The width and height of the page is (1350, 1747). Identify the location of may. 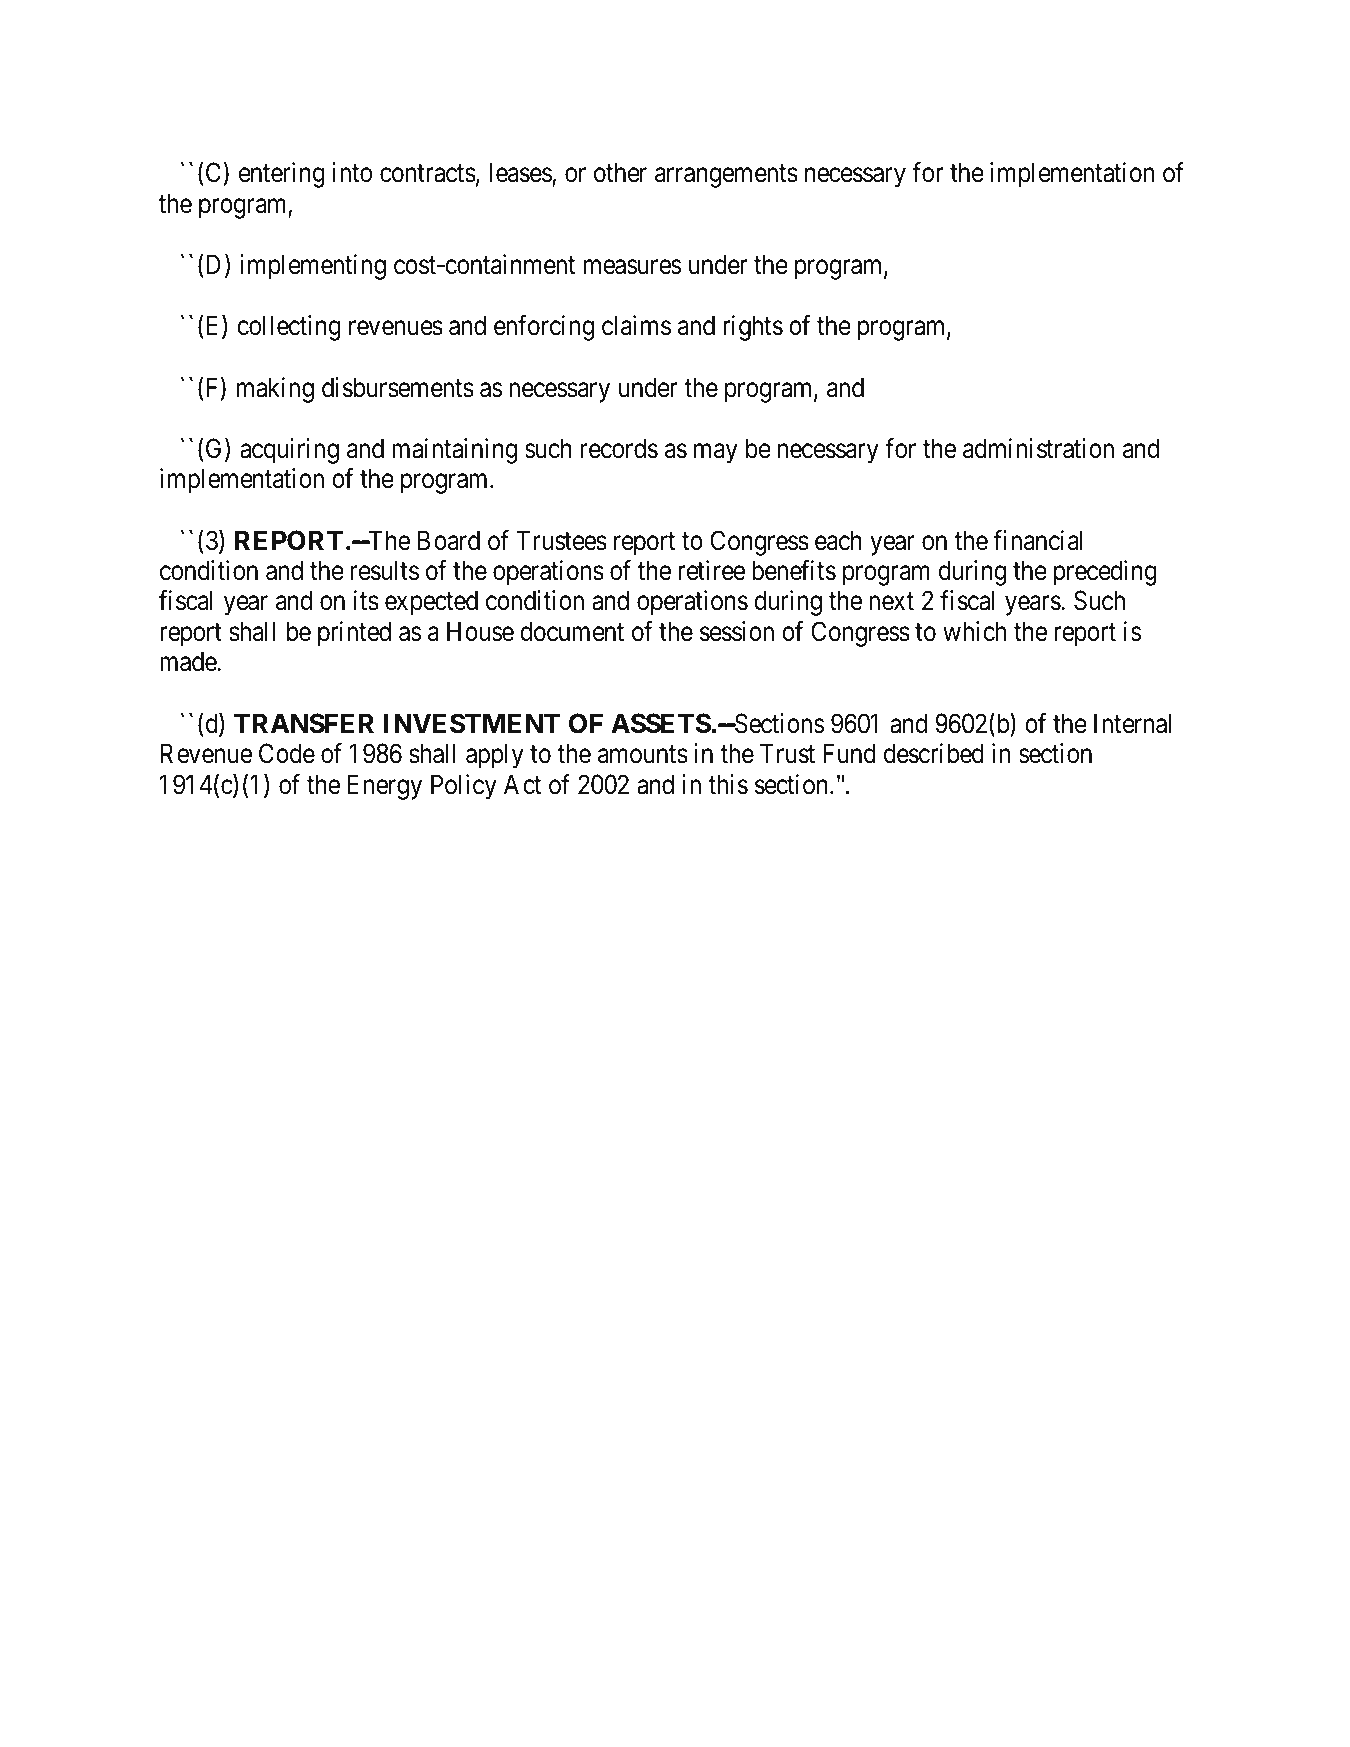
(716, 454).
